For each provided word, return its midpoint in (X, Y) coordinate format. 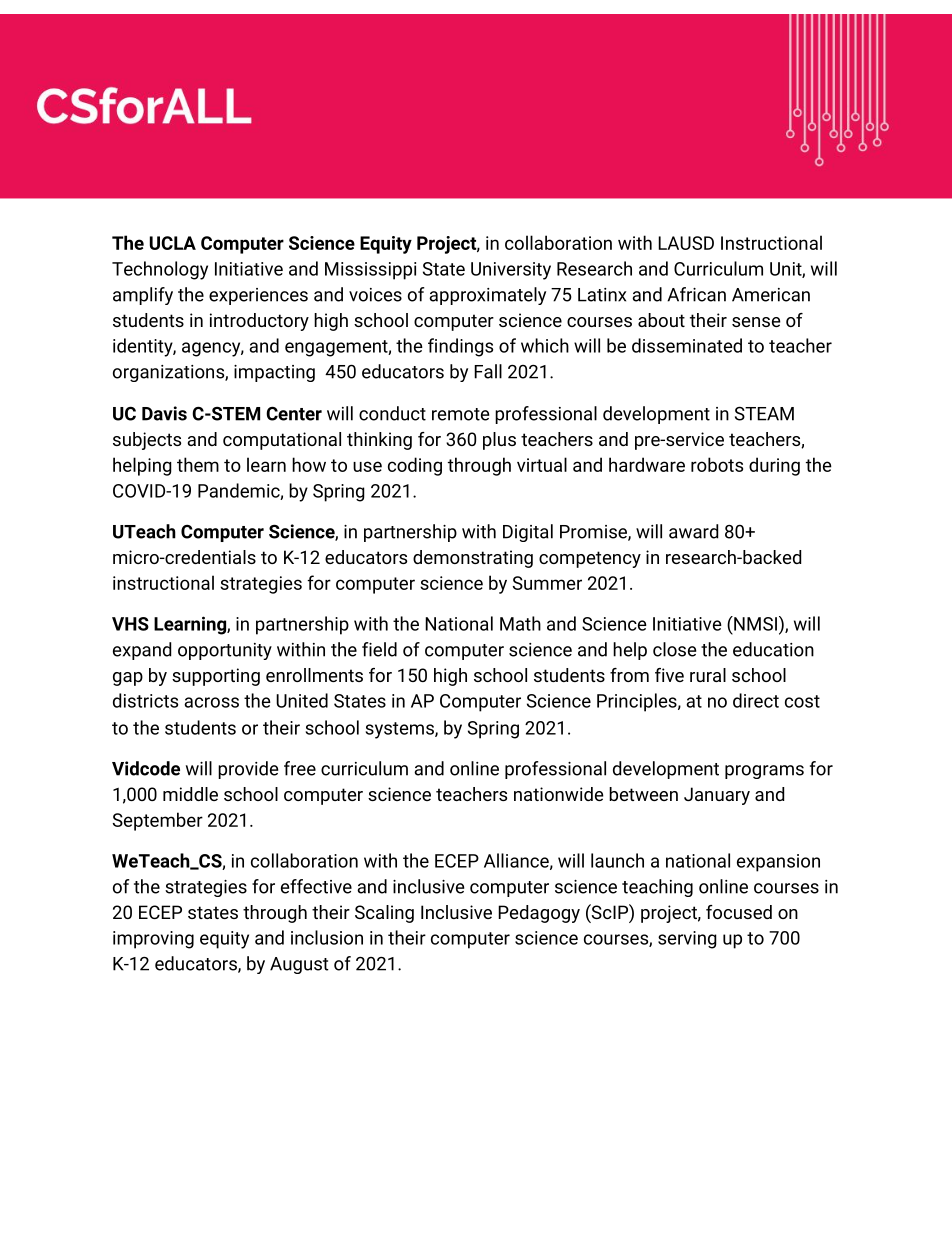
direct (756, 700)
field (379, 649)
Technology (160, 270)
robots (717, 464)
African (696, 294)
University (511, 271)
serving (687, 940)
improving (153, 940)
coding (415, 466)
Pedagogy (539, 914)
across (211, 702)
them (198, 464)
